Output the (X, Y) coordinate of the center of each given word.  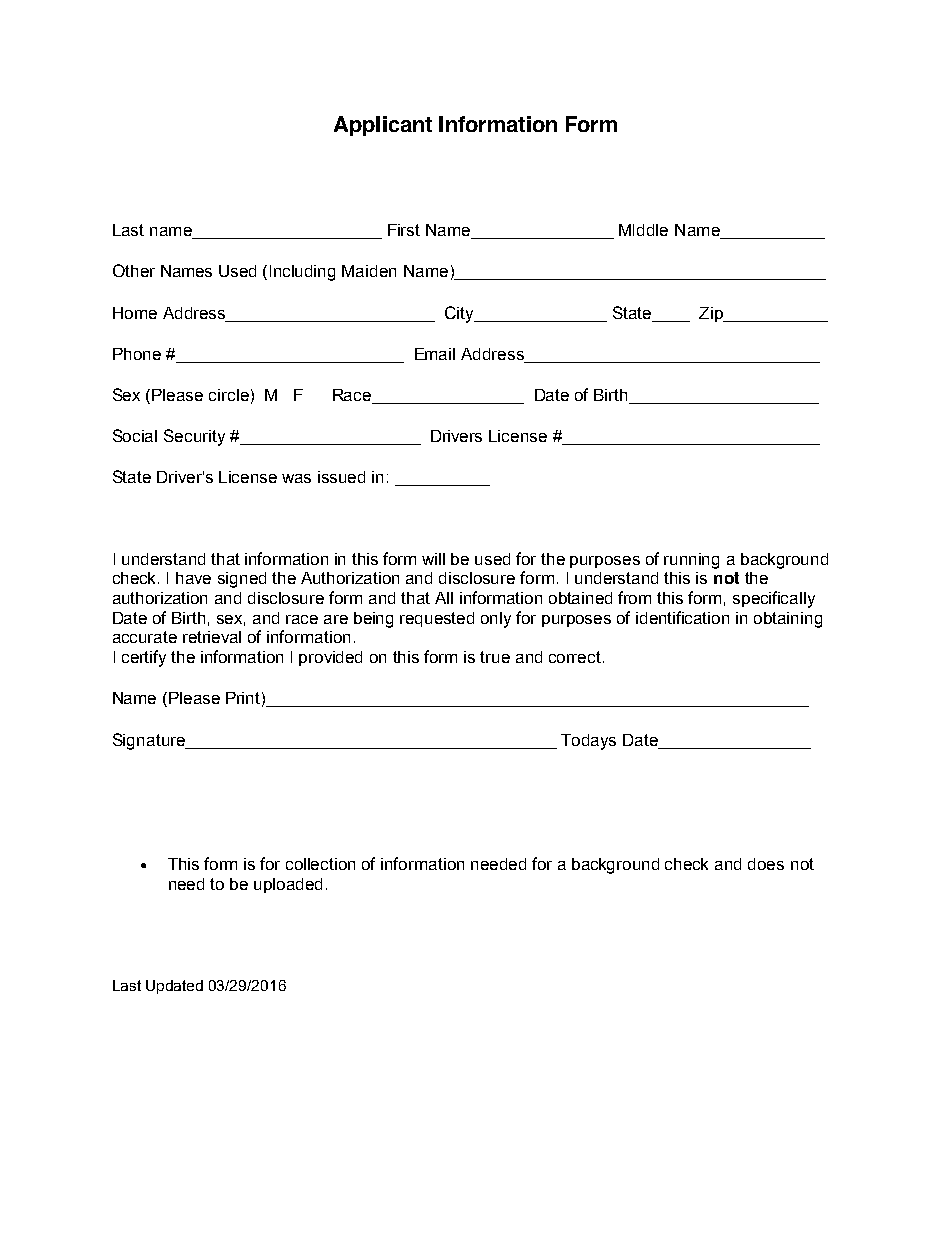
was (296, 478)
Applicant (383, 126)
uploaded (288, 885)
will (433, 559)
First (404, 230)
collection (320, 864)
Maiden (369, 271)
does (766, 864)
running (691, 561)
